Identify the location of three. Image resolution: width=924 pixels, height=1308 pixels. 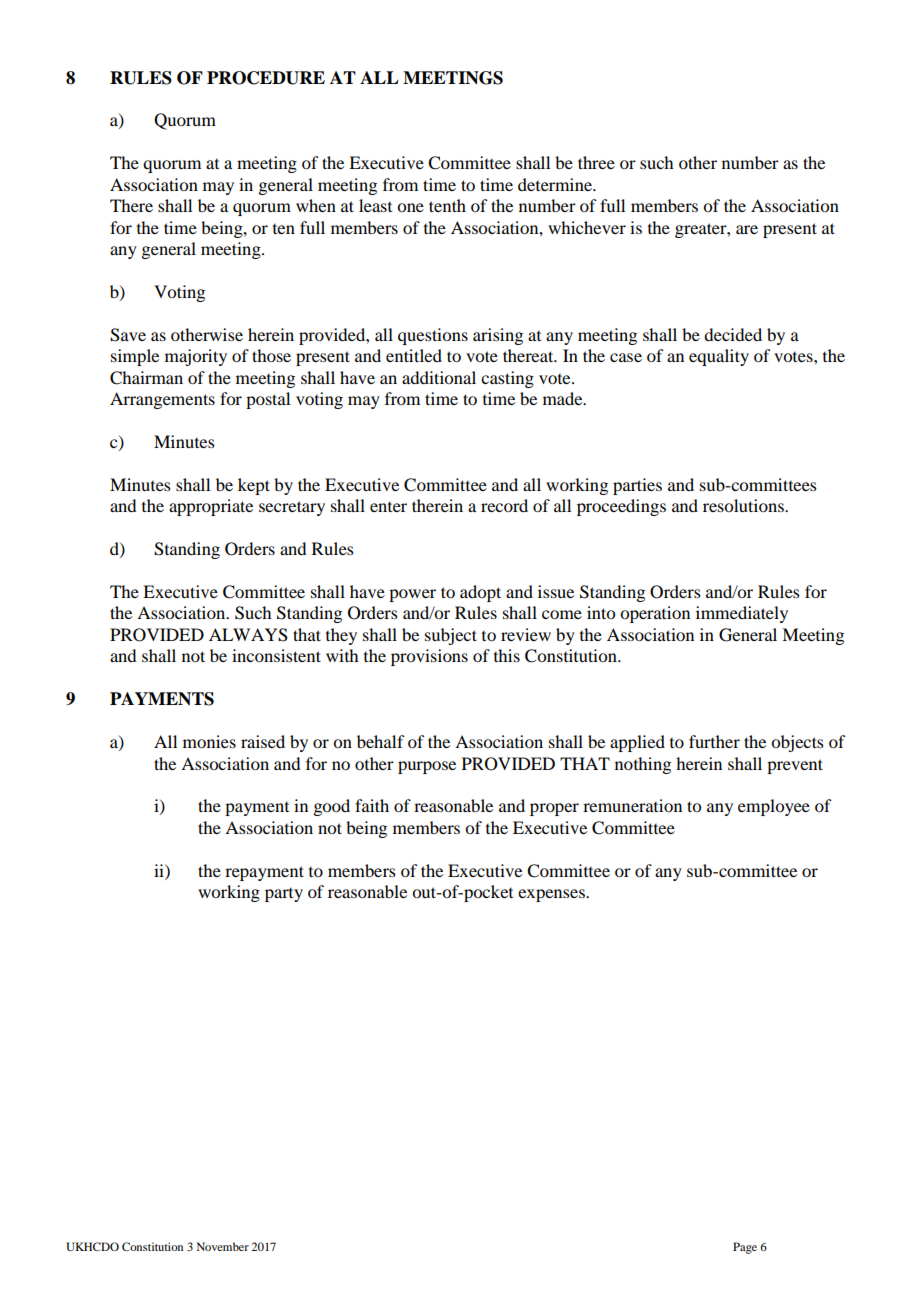
(596, 162).
